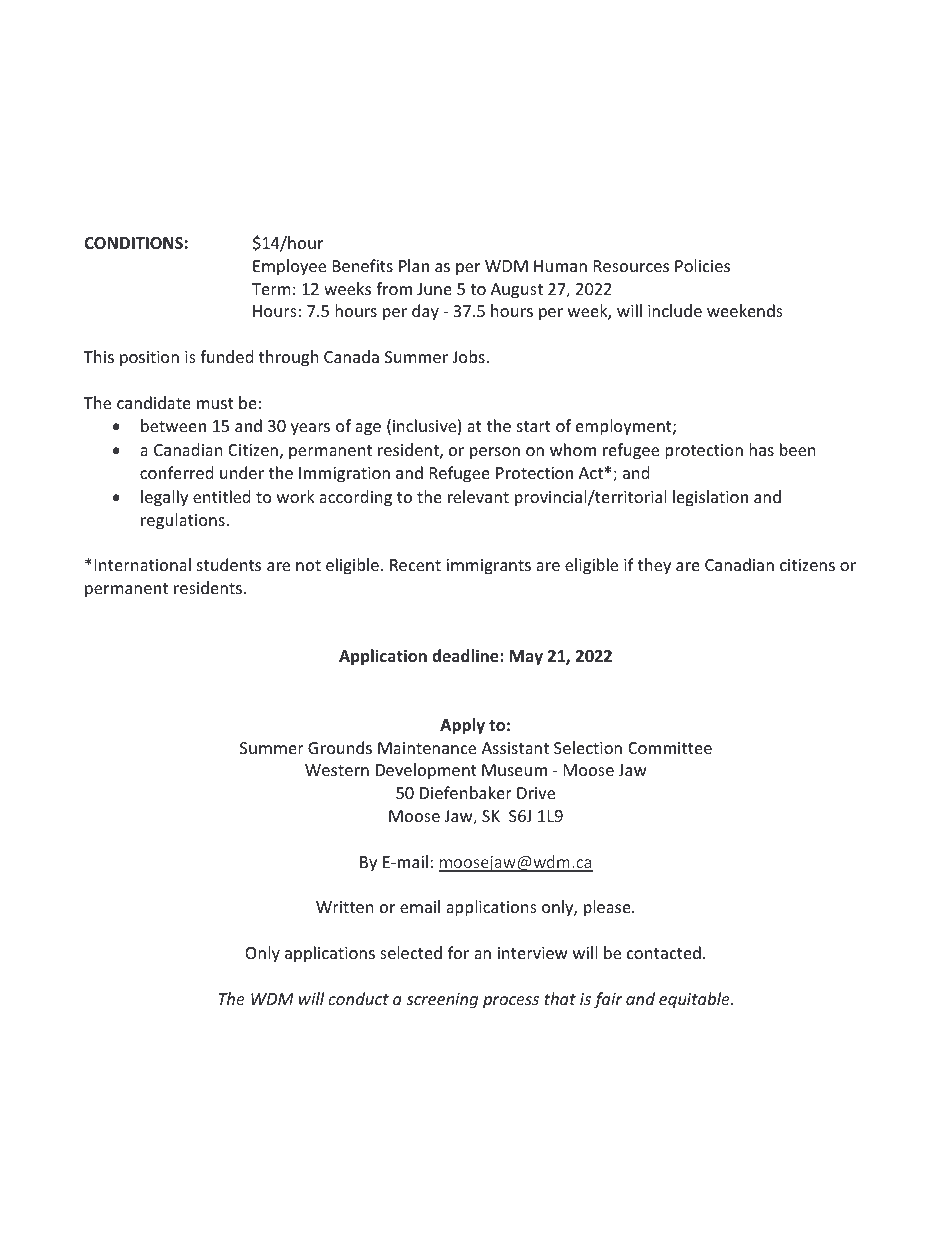 The height and width of the screenshot is (1233, 952). Describe the element at coordinates (466, 656) in the screenshot. I see `deadline` at that location.
